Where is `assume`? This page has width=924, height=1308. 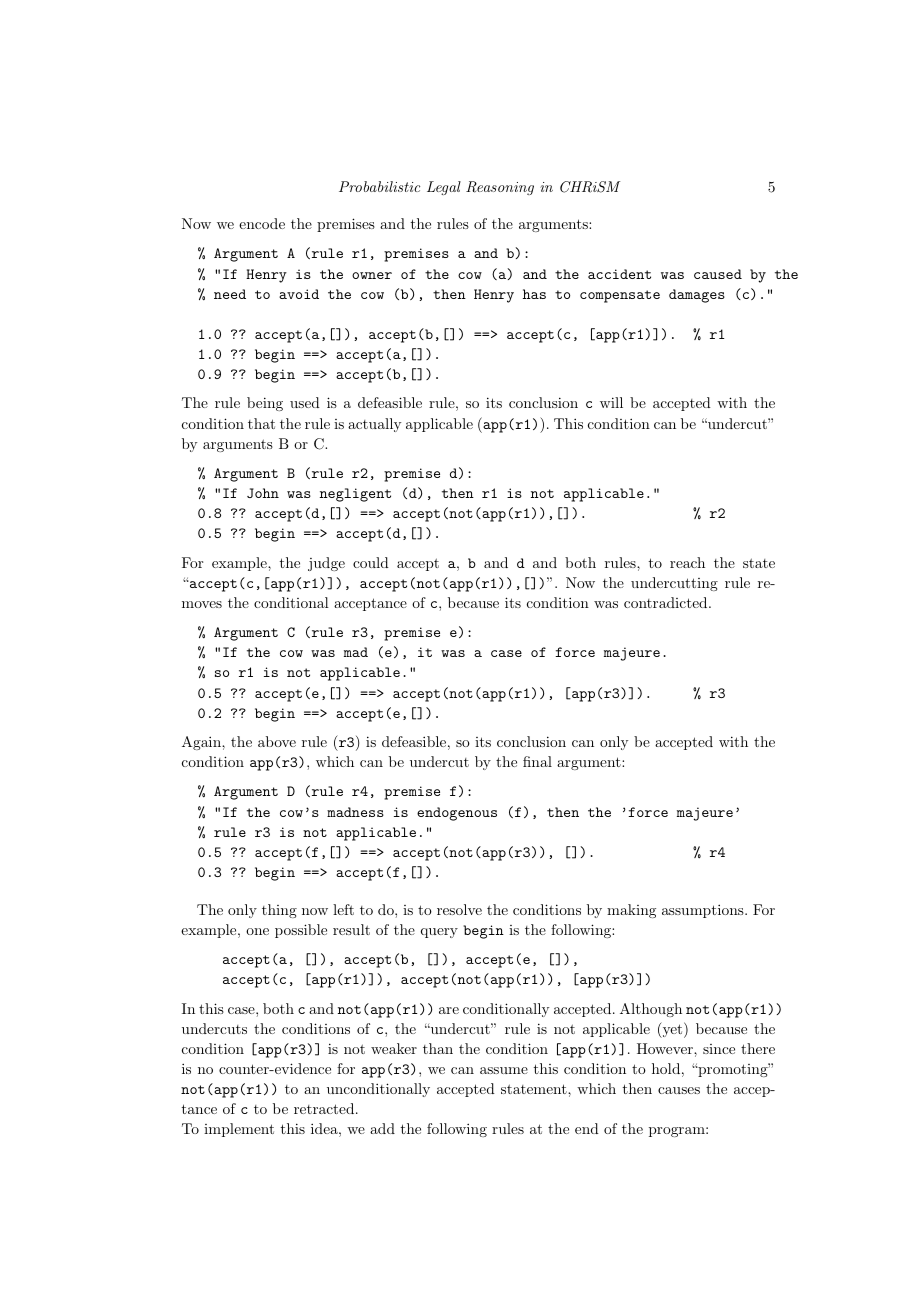
assume is located at coordinates (504, 1070).
